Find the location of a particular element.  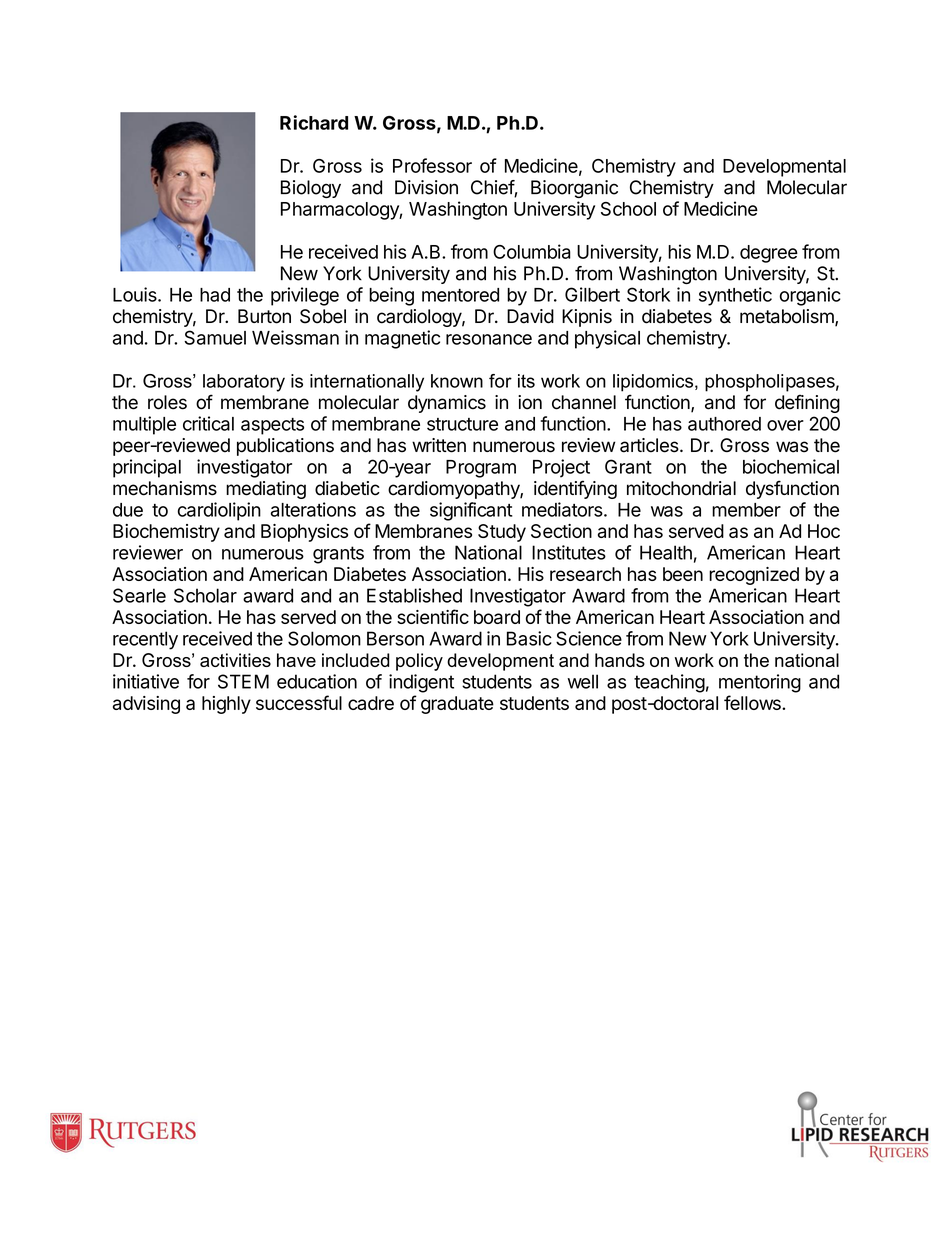

Richard is located at coordinates (314, 122).
